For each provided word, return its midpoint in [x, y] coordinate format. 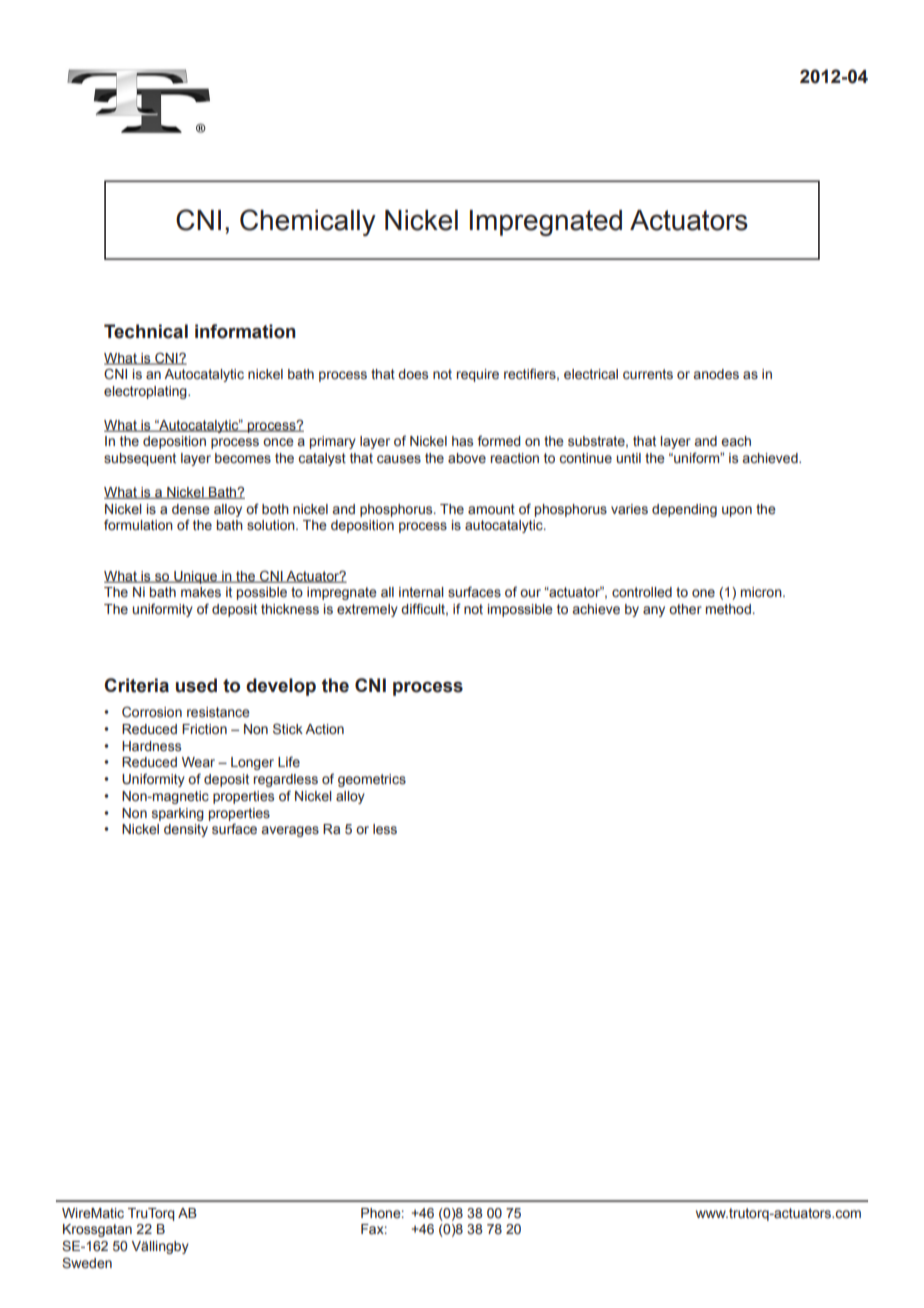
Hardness [151, 746]
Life [289, 762]
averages [290, 831]
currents [648, 374]
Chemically [308, 222]
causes [399, 459]
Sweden [87, 1263]
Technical [146, 331]
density [186, 830]
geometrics [372, 780]
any [654, 611]
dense [191, 509]
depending [684, 510]
